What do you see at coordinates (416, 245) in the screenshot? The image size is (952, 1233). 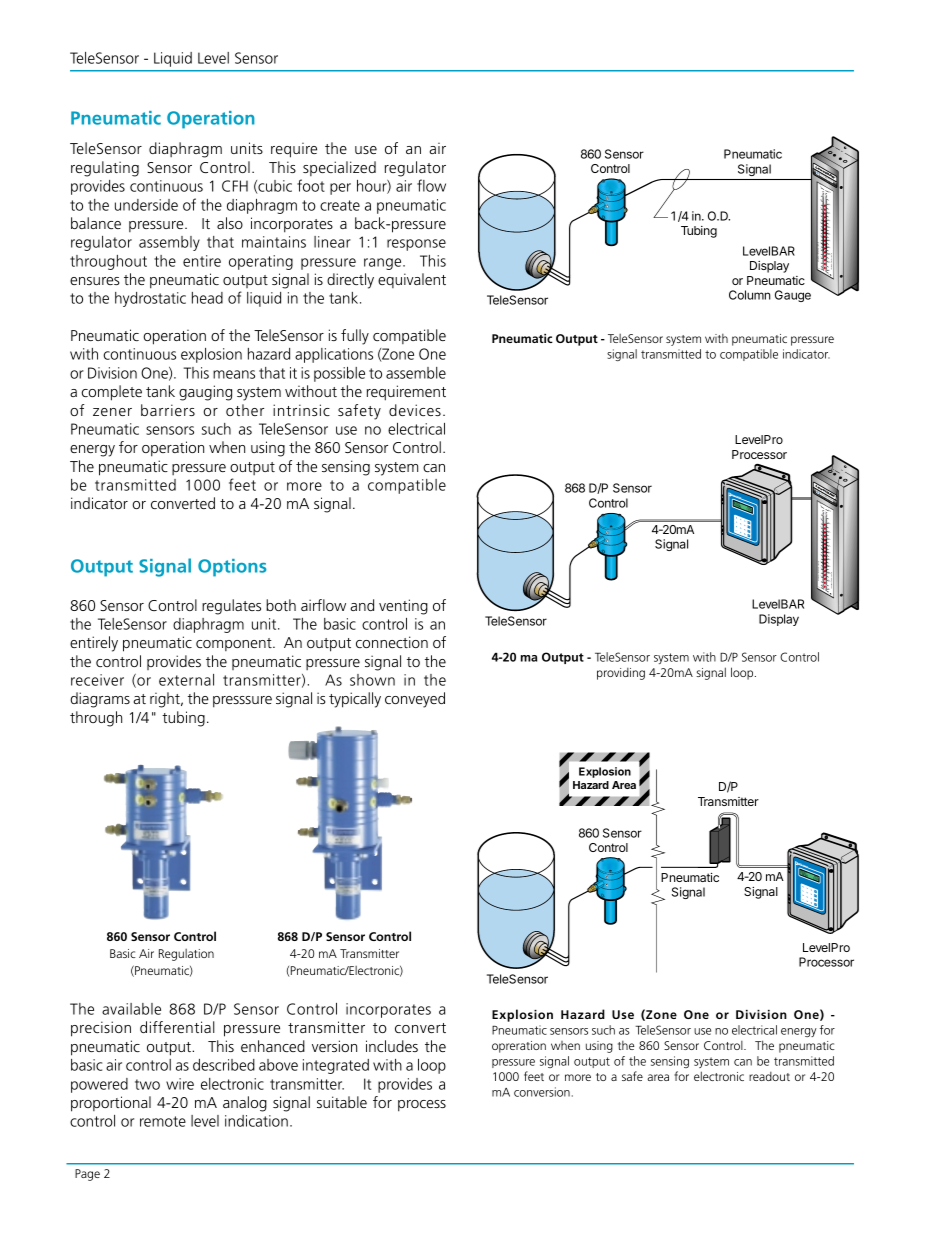 I see `response` at bounding box center [416, 245].
